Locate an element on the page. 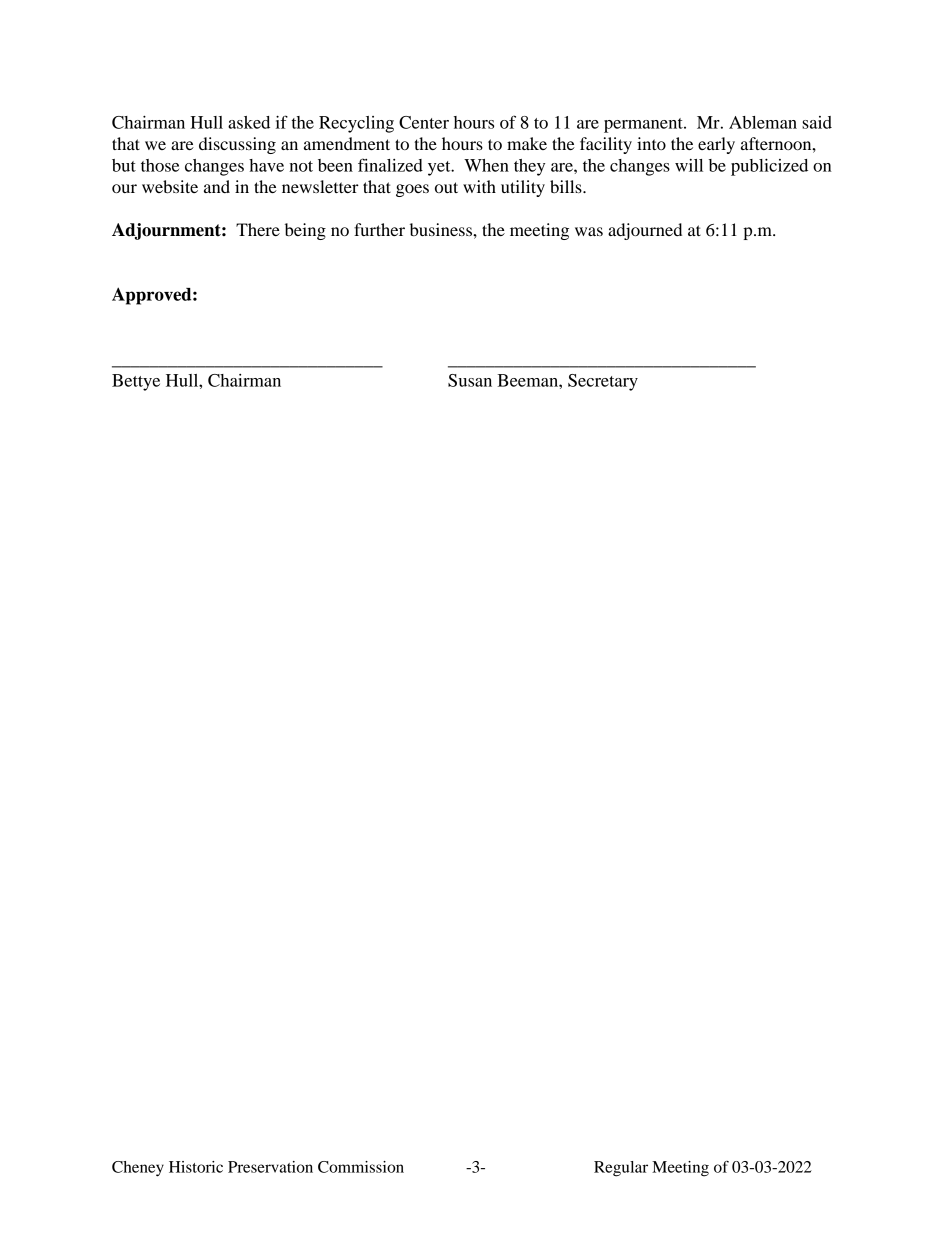  was is located at coordinates (589, 231).
